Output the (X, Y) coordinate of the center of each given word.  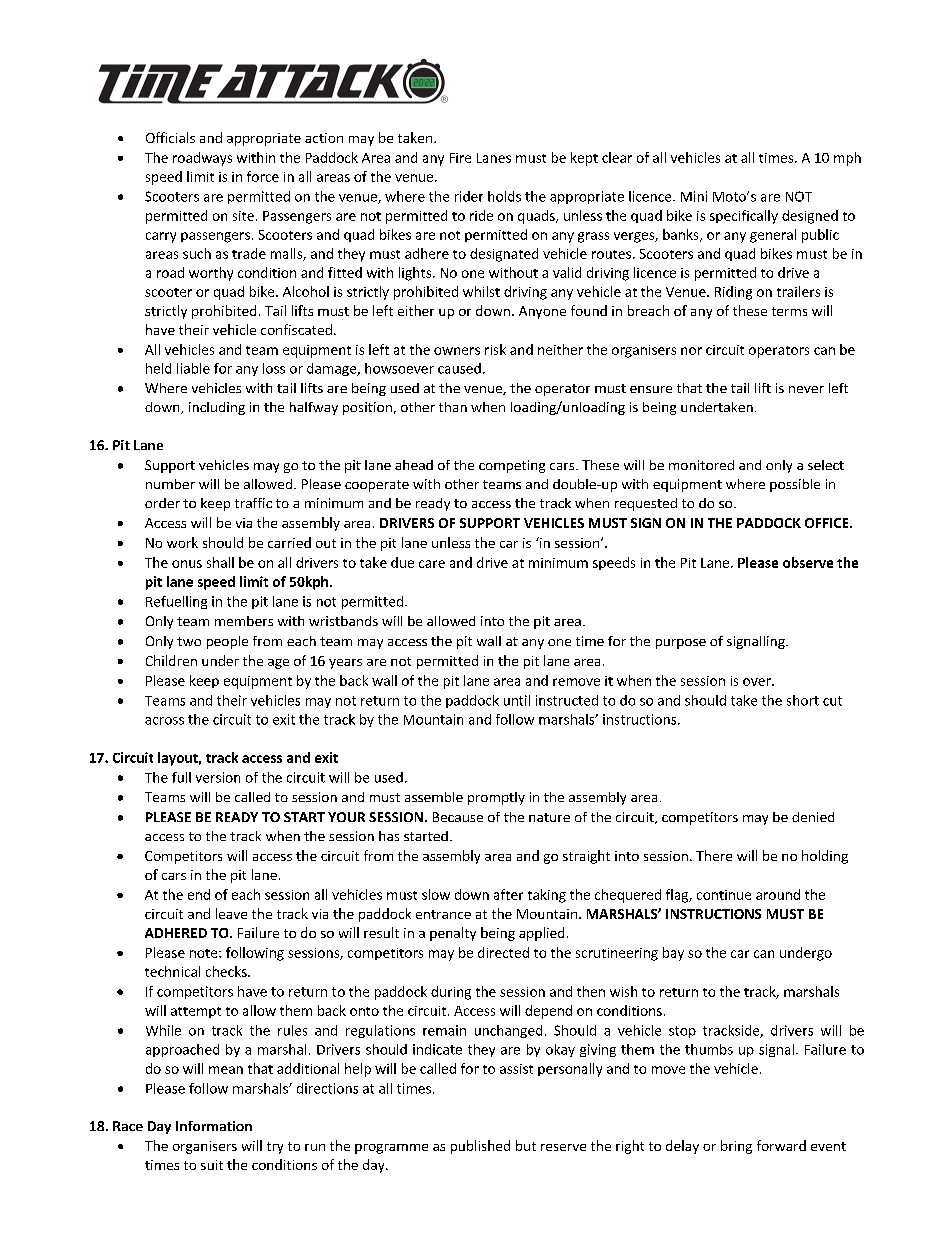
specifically (744, 217)
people (227, 642)
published (480, 1147)
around (778, 894)
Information (214, 1126)
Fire (460, 158)
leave (231, 913)
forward (781, 1145)
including (217, 408)
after (508, 894)
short (803, 700)
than (453, 407)
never (806, 389)
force (263, 176)
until (517, 700)
